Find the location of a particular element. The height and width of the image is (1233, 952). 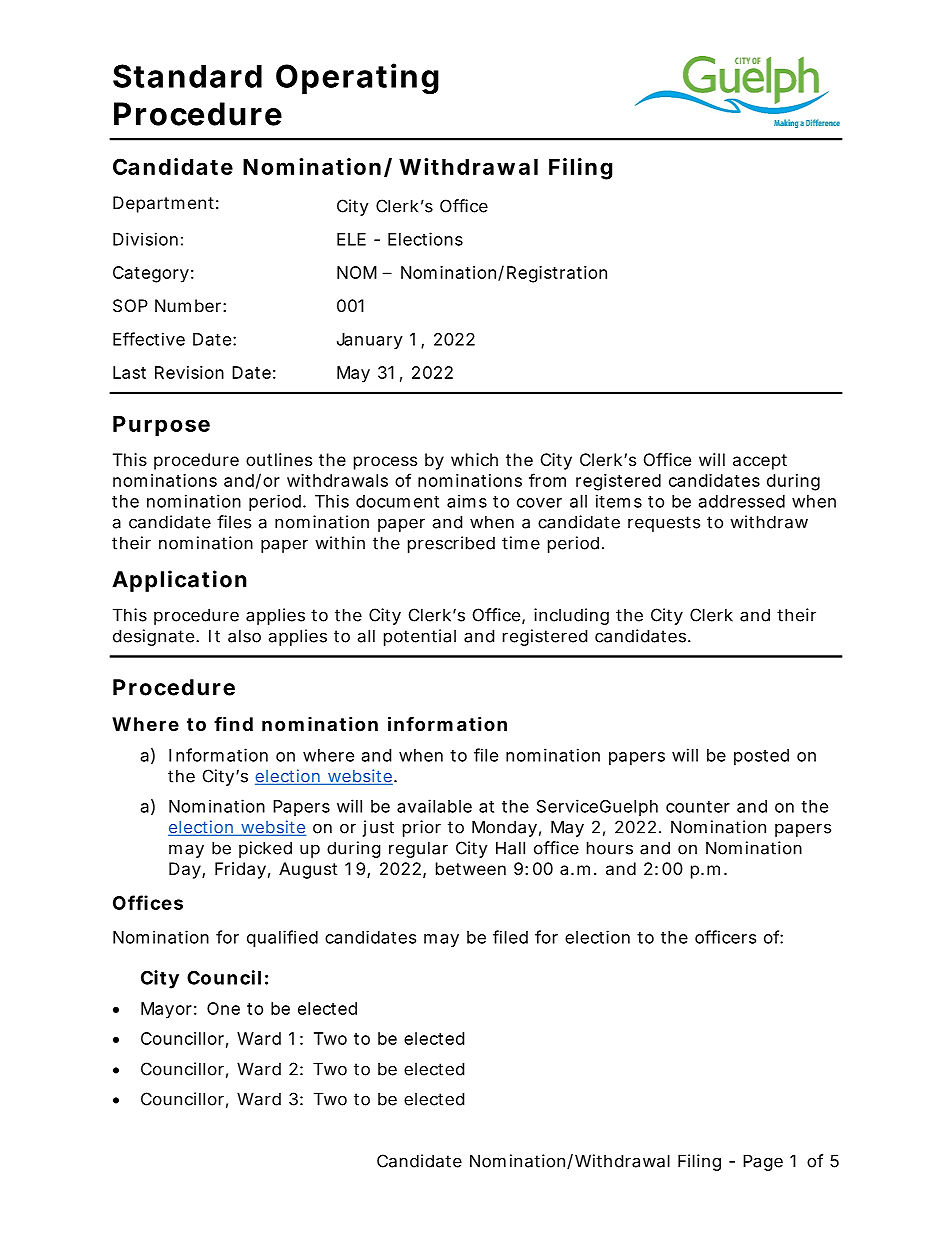

Category is located at coordinates (151, 274).
